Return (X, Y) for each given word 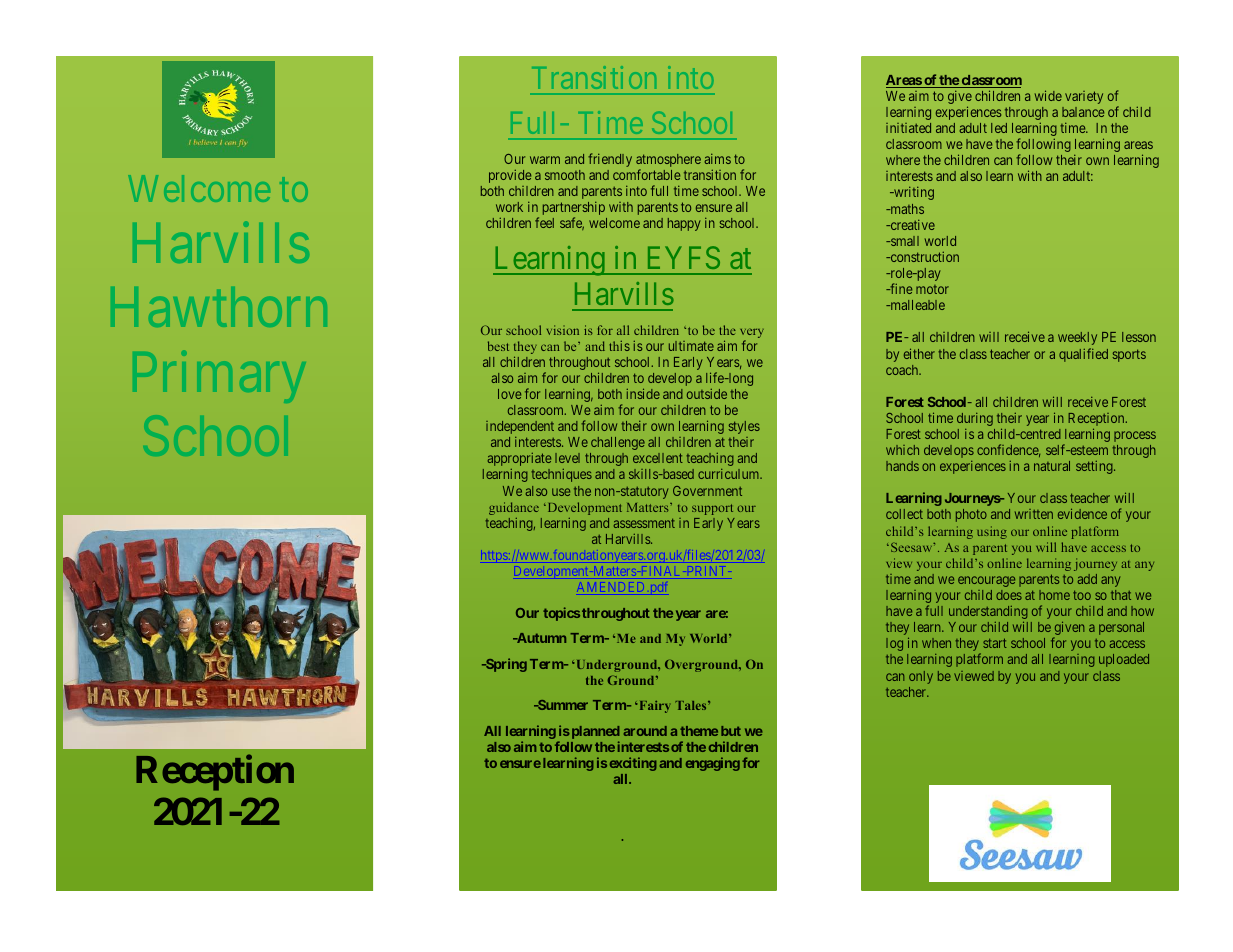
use (561, 492)
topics (561, 614)
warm (545, 160)
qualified (1083, 355)
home (1054, 595)
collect (904, 514)
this (619, 346)
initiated (908, 128)
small (904, 241)
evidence (1082, 514)
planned (594, 734)
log (894, 644)
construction (923, 257)
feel (544, 222)
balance (1083, 112)
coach (903, 370)
